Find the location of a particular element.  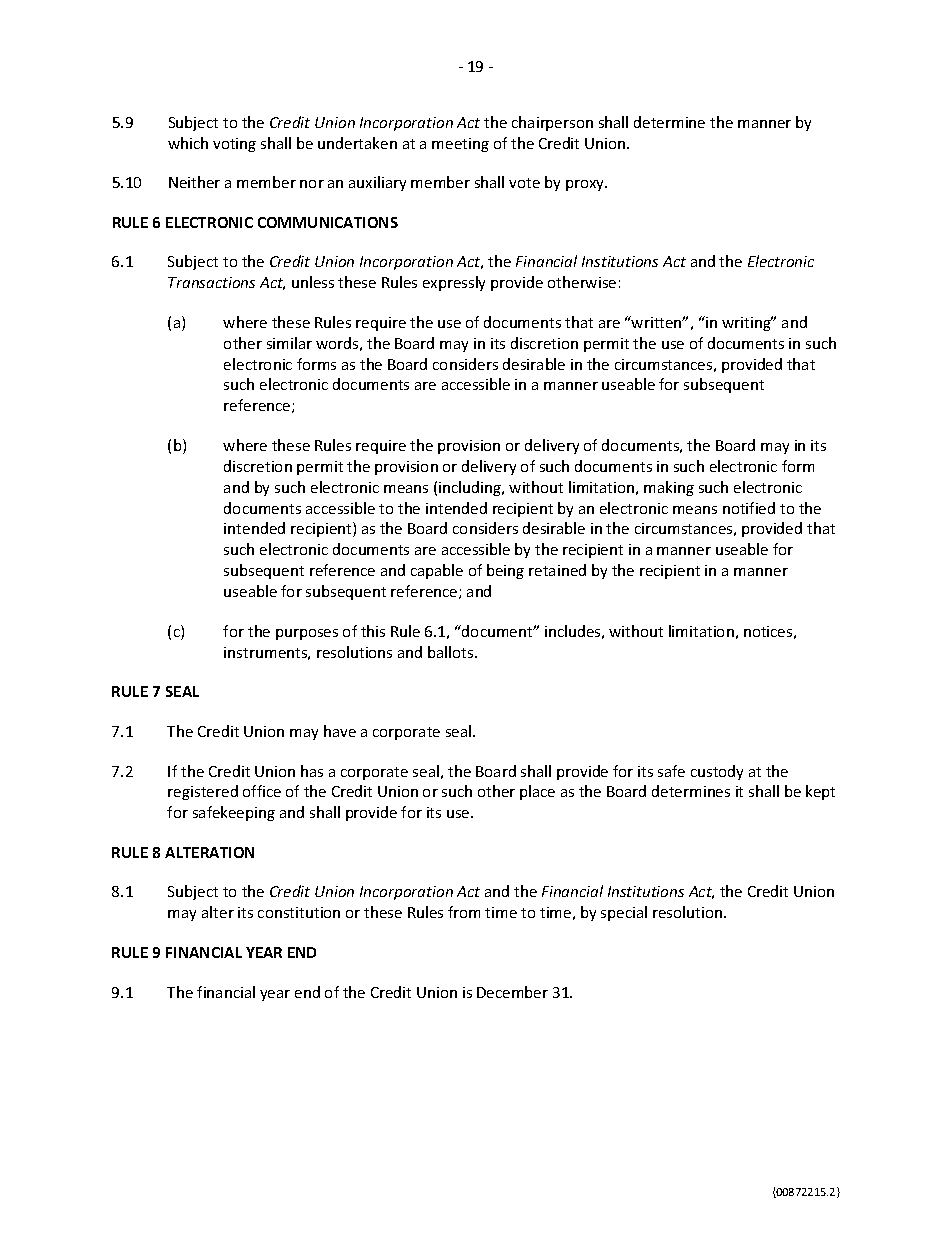

December is located at coordinates (512, 992).
